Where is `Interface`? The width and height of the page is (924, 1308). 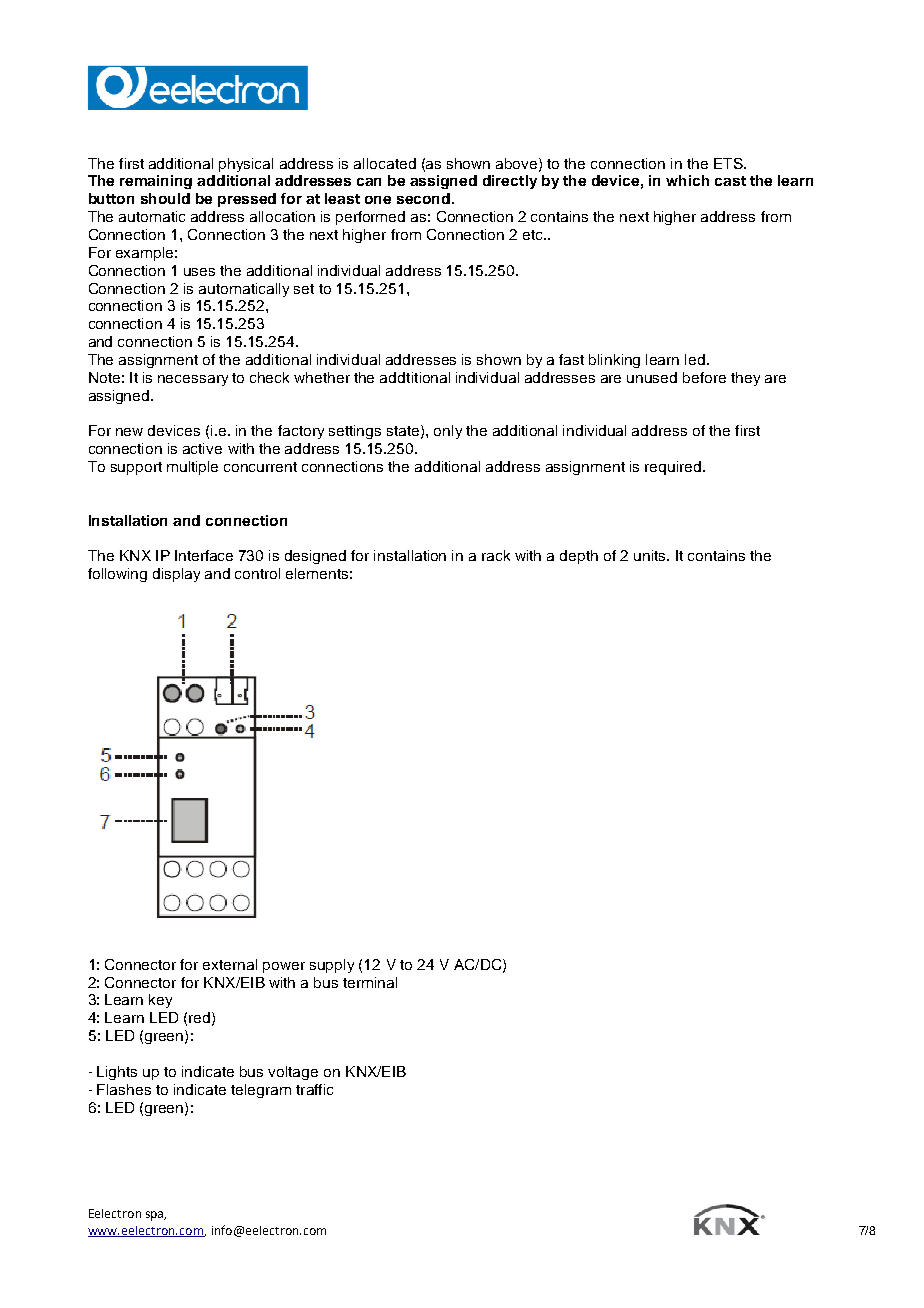 Interface is located at coordinates (204, 555).
